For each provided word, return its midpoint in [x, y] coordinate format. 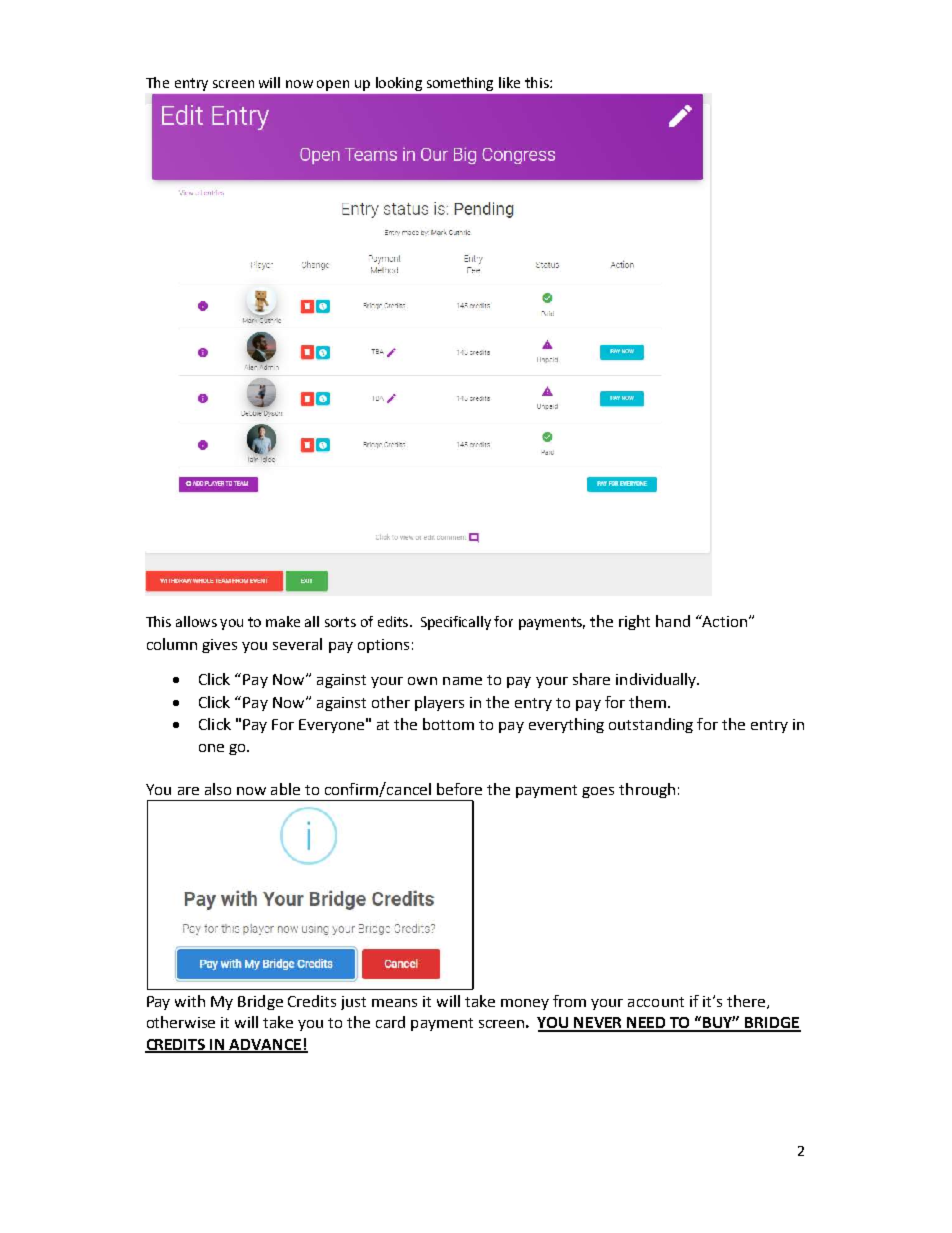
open [333, 85]
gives [219, 646]
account [656, 1002]
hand [673, 621]
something [460, 84]
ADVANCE [266, 1045]
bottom [448, 724]
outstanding [651, 725]
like [509, 82]
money [525, 1004]
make [283, 621]
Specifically [456, 623]
